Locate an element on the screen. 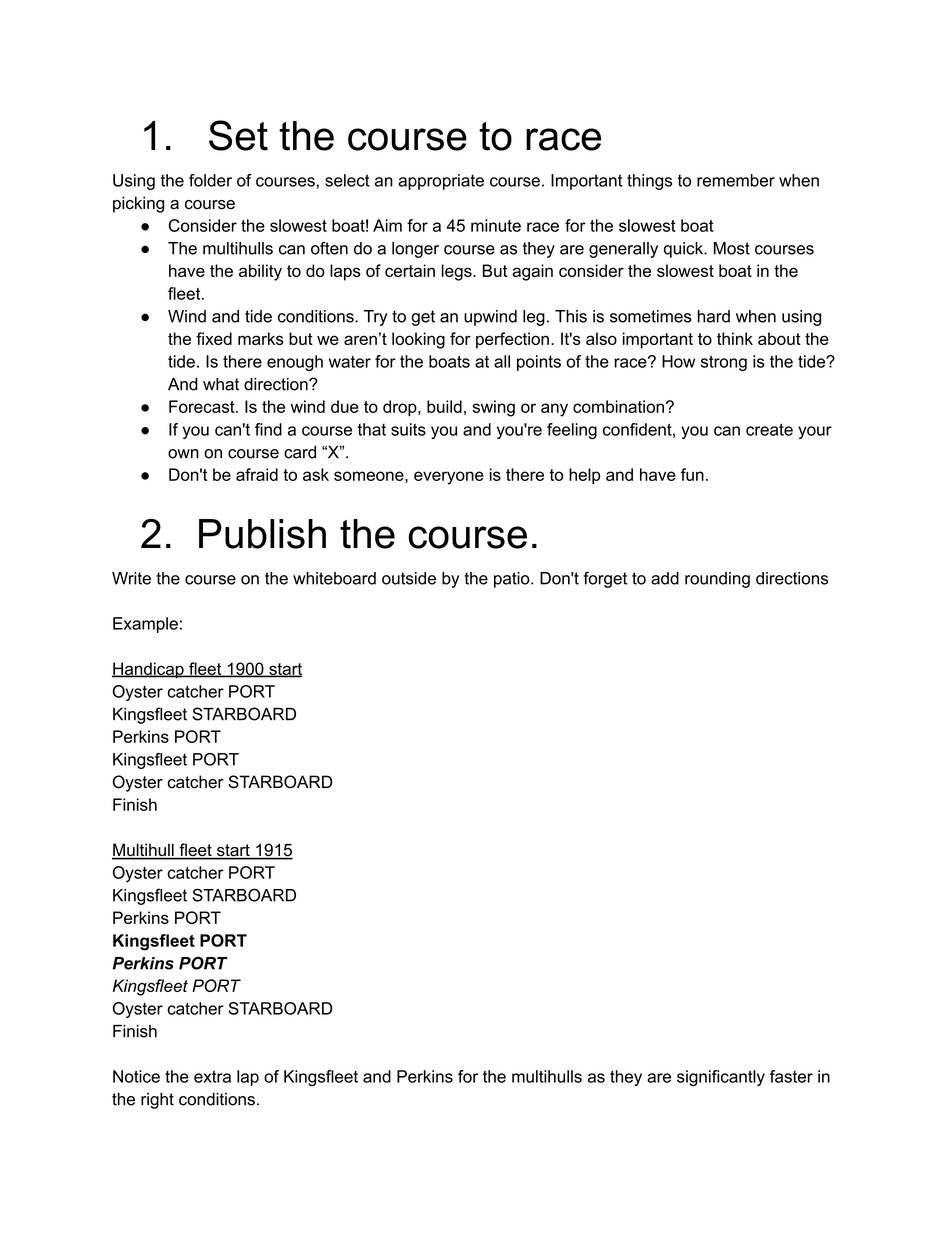 The image size is (952, 1233). folder is located at coordinates (210, 180).
